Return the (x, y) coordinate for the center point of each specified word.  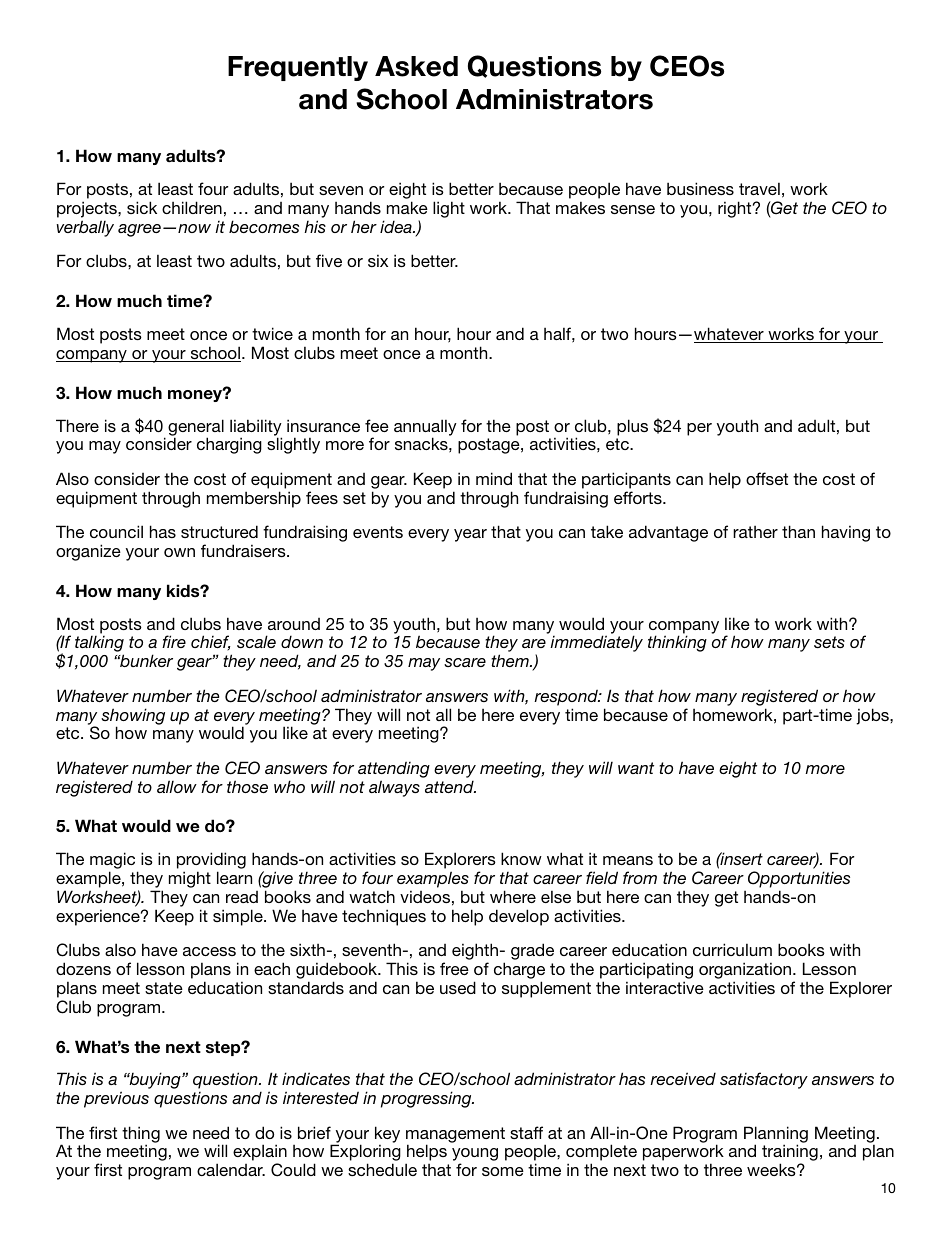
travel (759, 188)
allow (177, 786)
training (790, 1154)
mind (494, 478)
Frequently (298, 68)
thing (141, 1135)
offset (767, 478)
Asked (416, 66)
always (394, 788)
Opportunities (799, 879)
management (455, 1136)
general (196, 428)
